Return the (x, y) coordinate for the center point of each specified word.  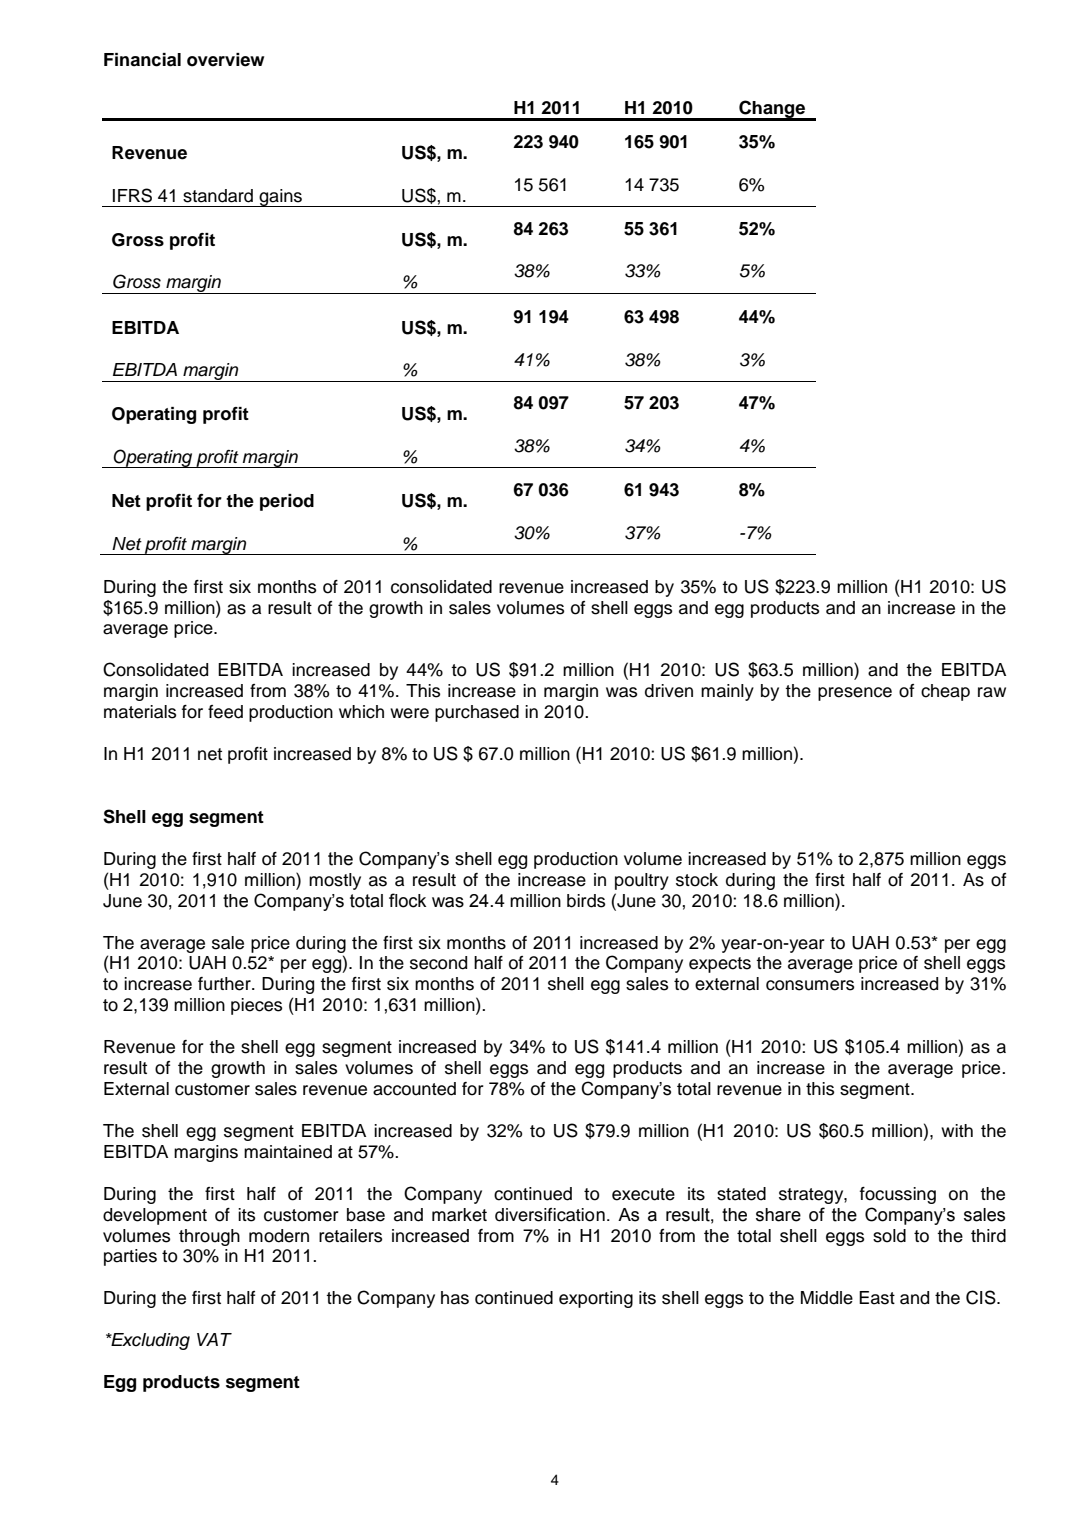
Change (772, 110)
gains (280, 198)
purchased (477, 713)
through (209, 1237)
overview (225, 60)
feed (225, 712)
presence (855, 694)
